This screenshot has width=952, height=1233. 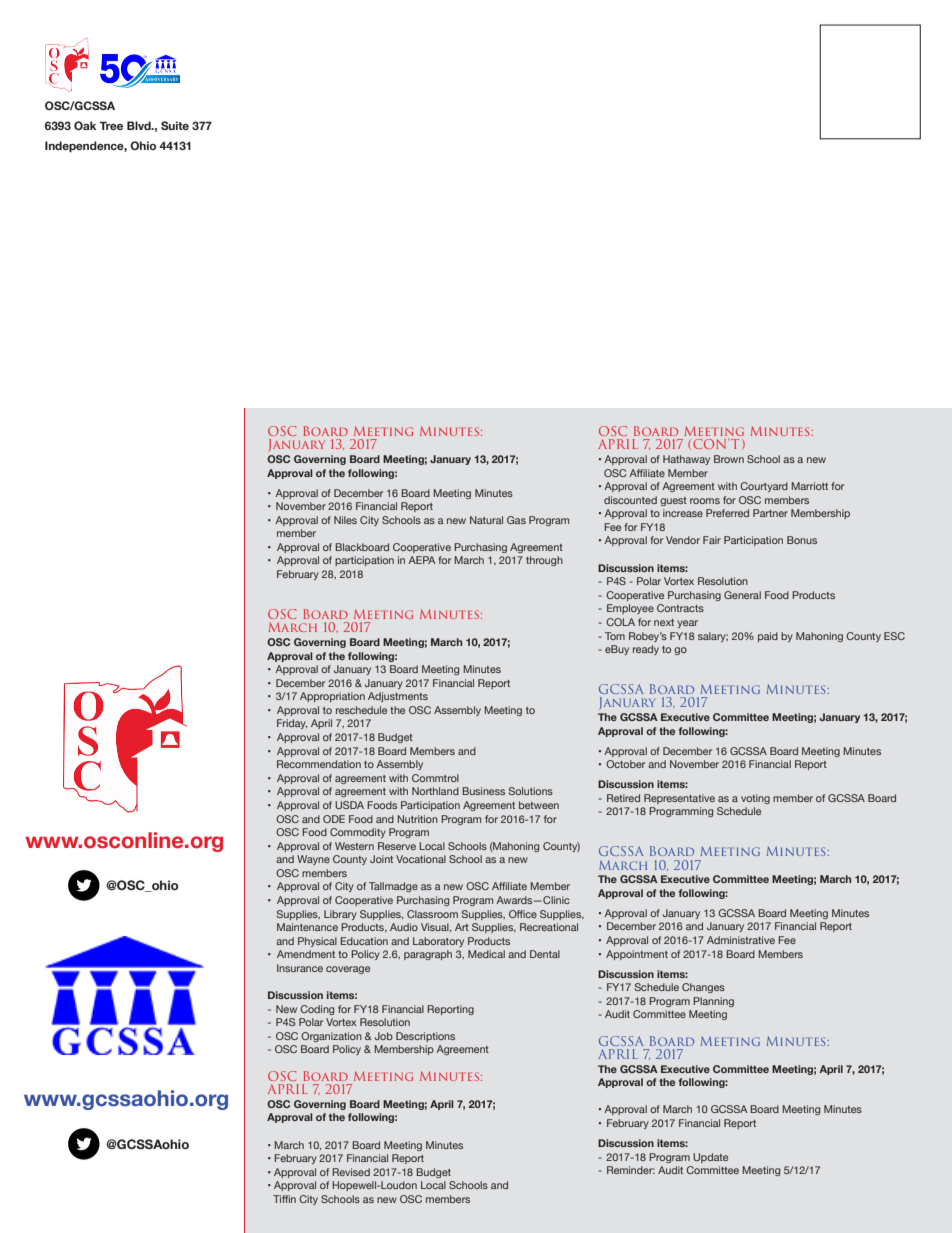 I want to click on Natural, so click(x=486, y=520).
